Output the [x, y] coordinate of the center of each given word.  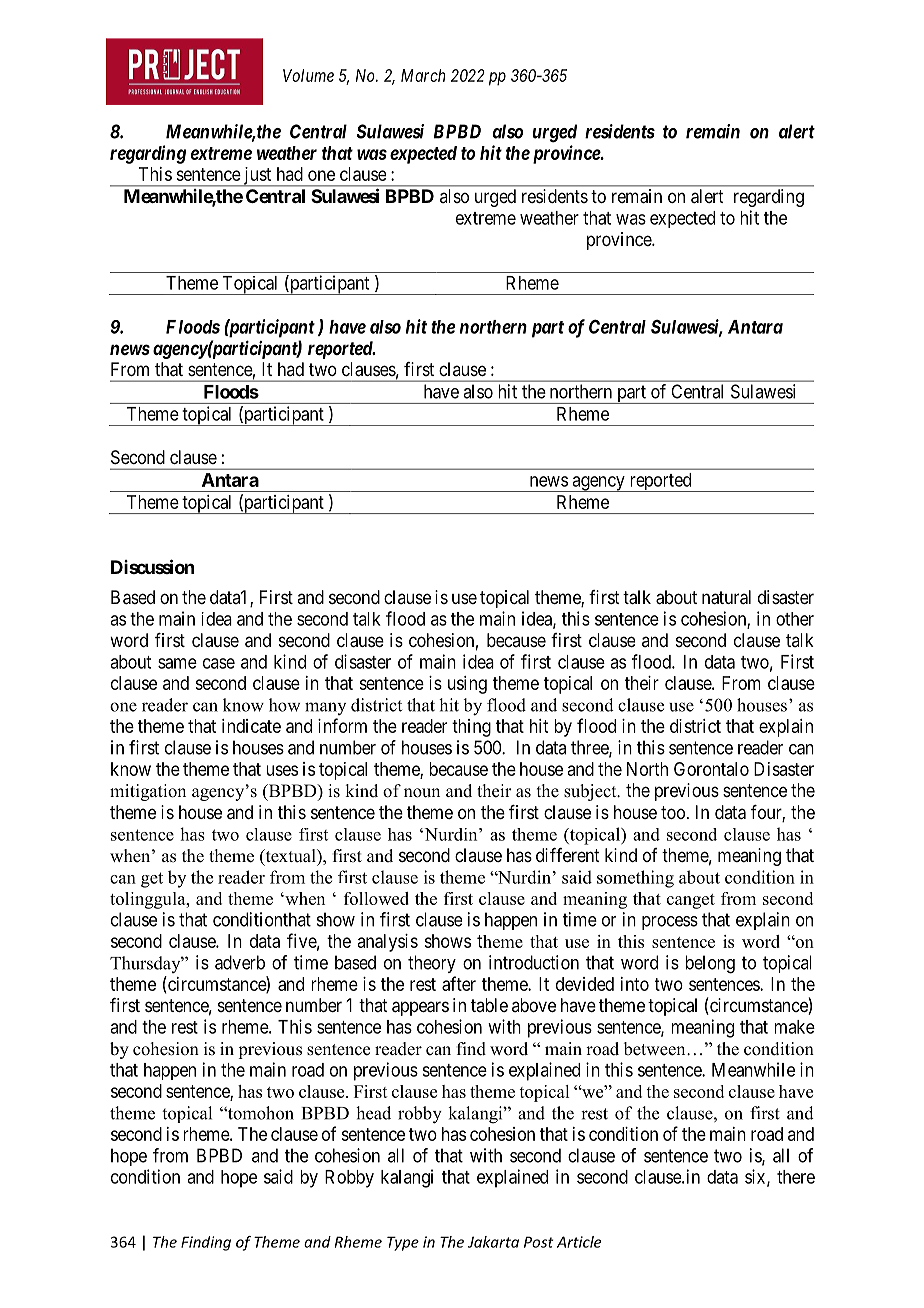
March [423, 75]
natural [726, 597]
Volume [308, 75]
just [257, 177]
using [467, 685]
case [219, 663]
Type [403, 1243]
